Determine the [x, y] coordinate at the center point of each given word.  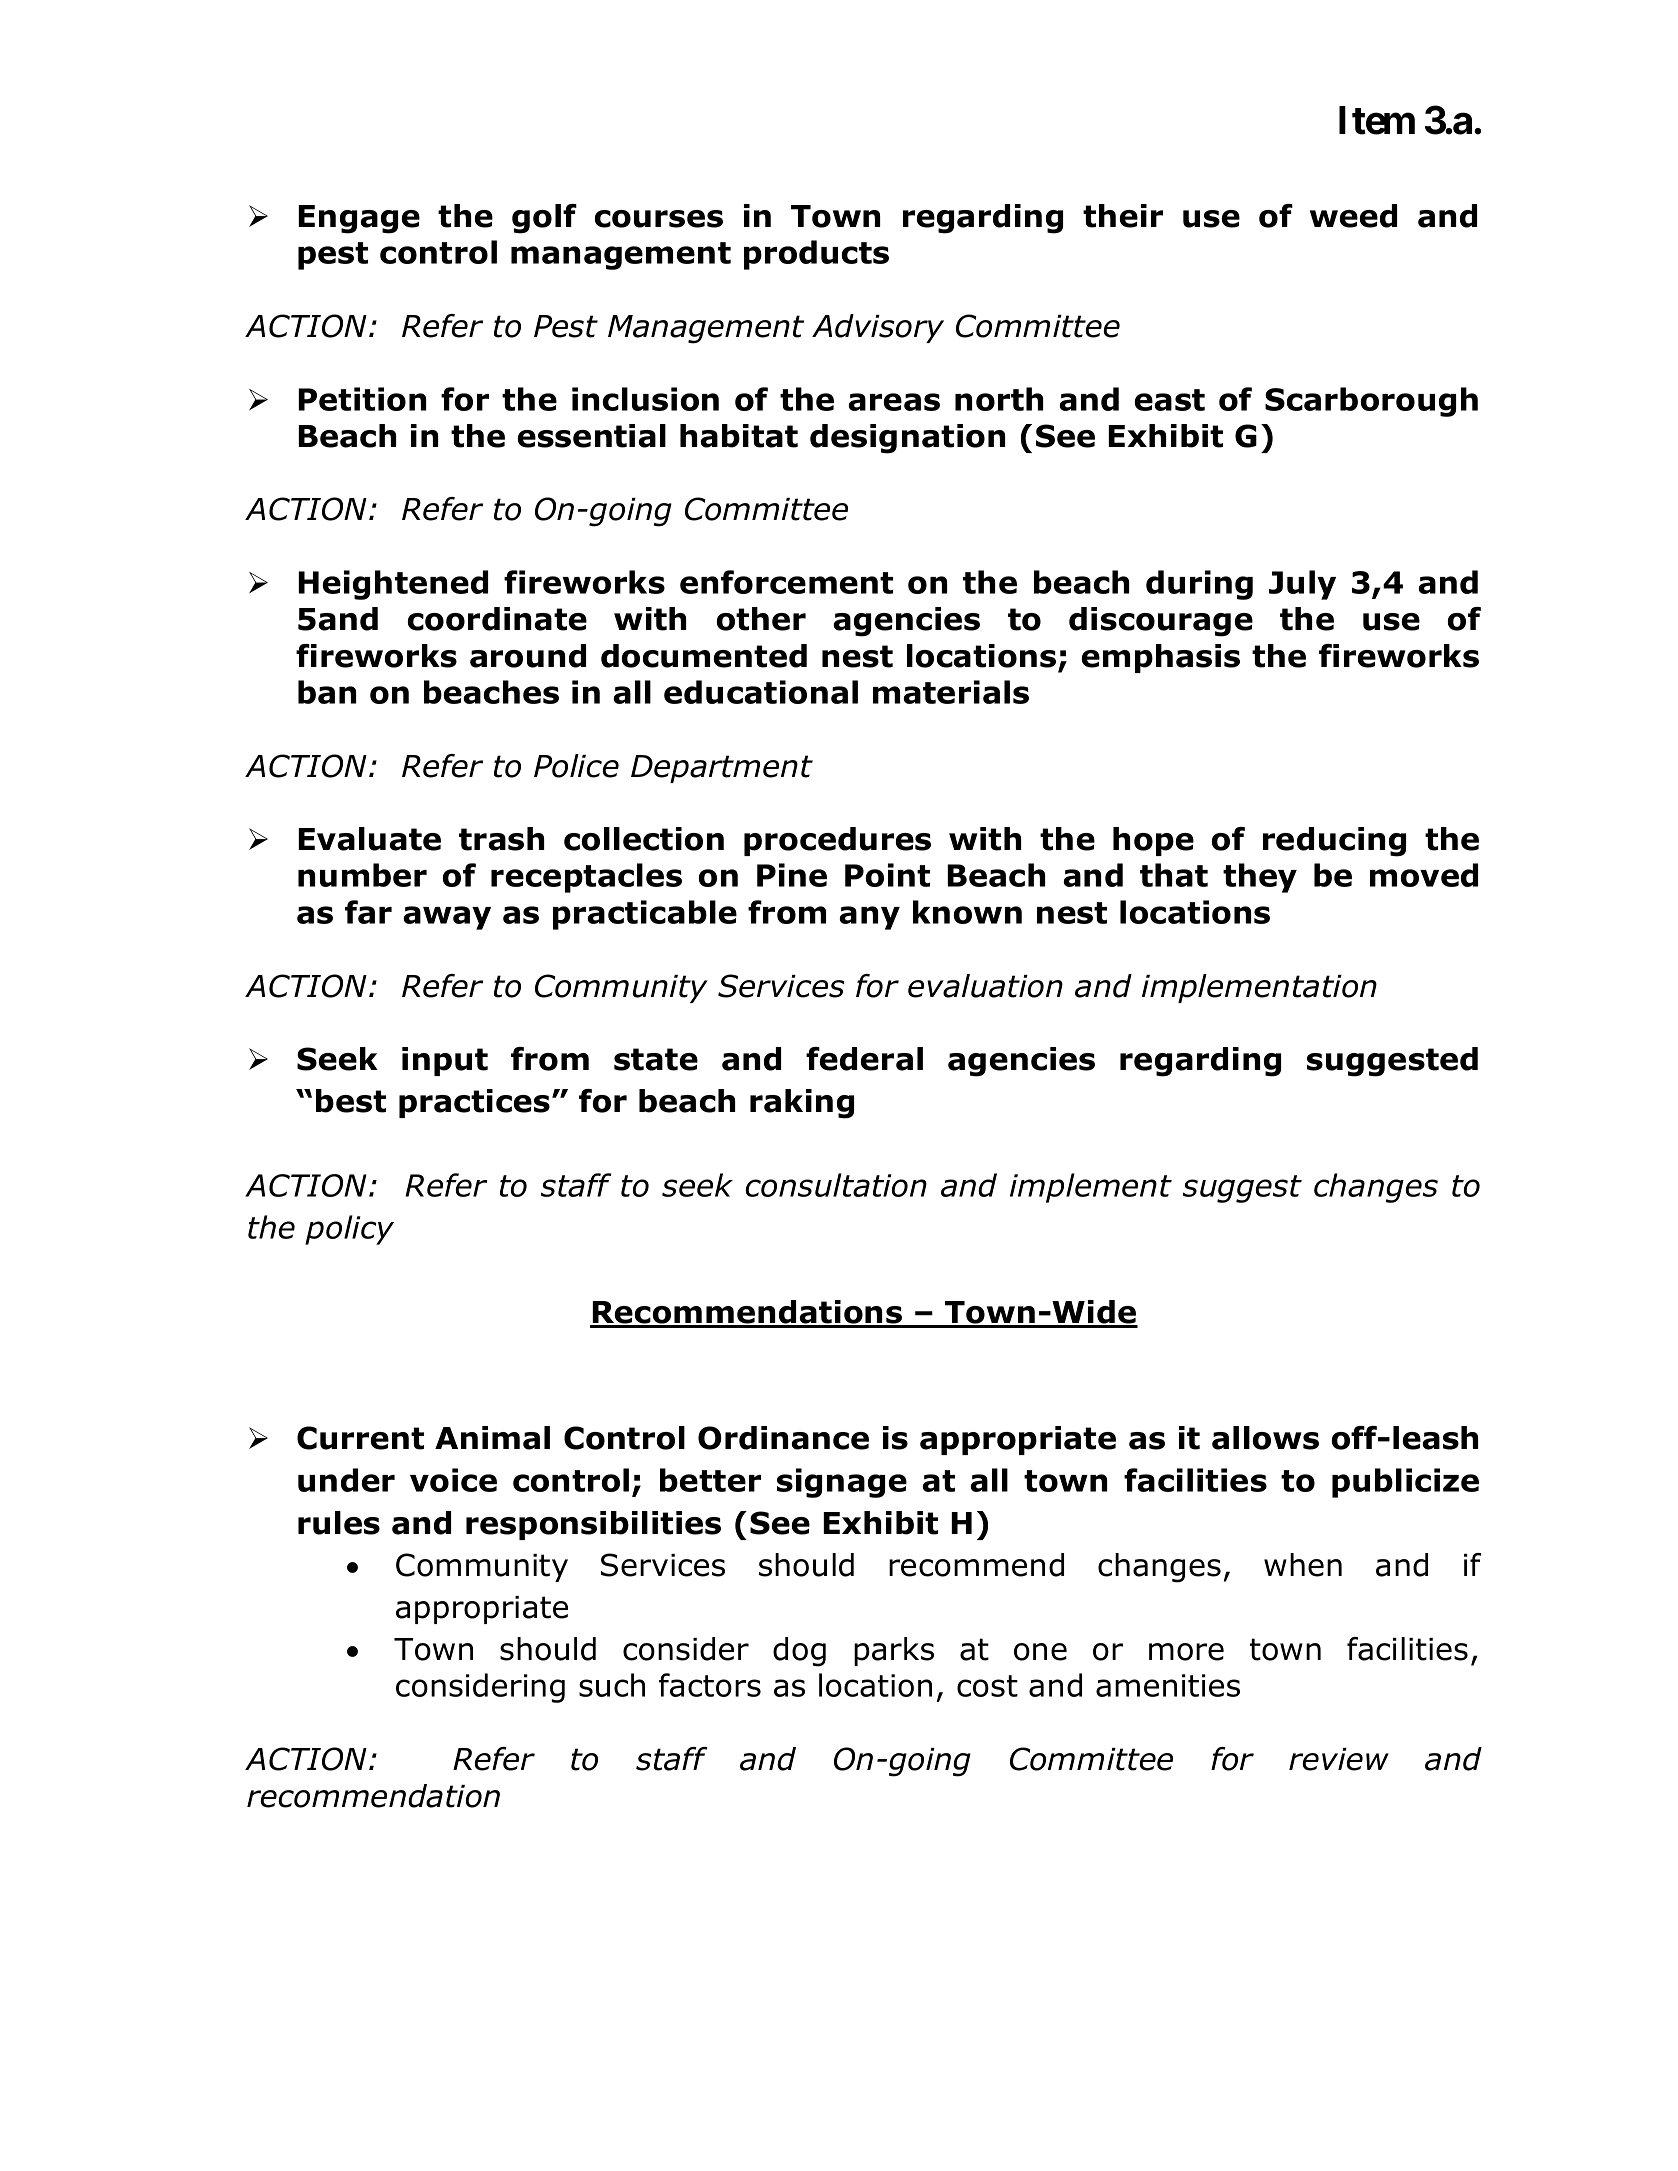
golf [544, 219]
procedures [837, 841]
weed [1353, 216]
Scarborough [1371, 402]
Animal [492, 1438]
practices [474, 1103]
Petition [362, 399]
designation [907, 439]
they [1260, 878]
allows [1265, 1438]
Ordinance [783, 1438]
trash [501, 839]
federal [864, 1059]
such [612, 1685]
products [816, 255]
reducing [1334, 842]
